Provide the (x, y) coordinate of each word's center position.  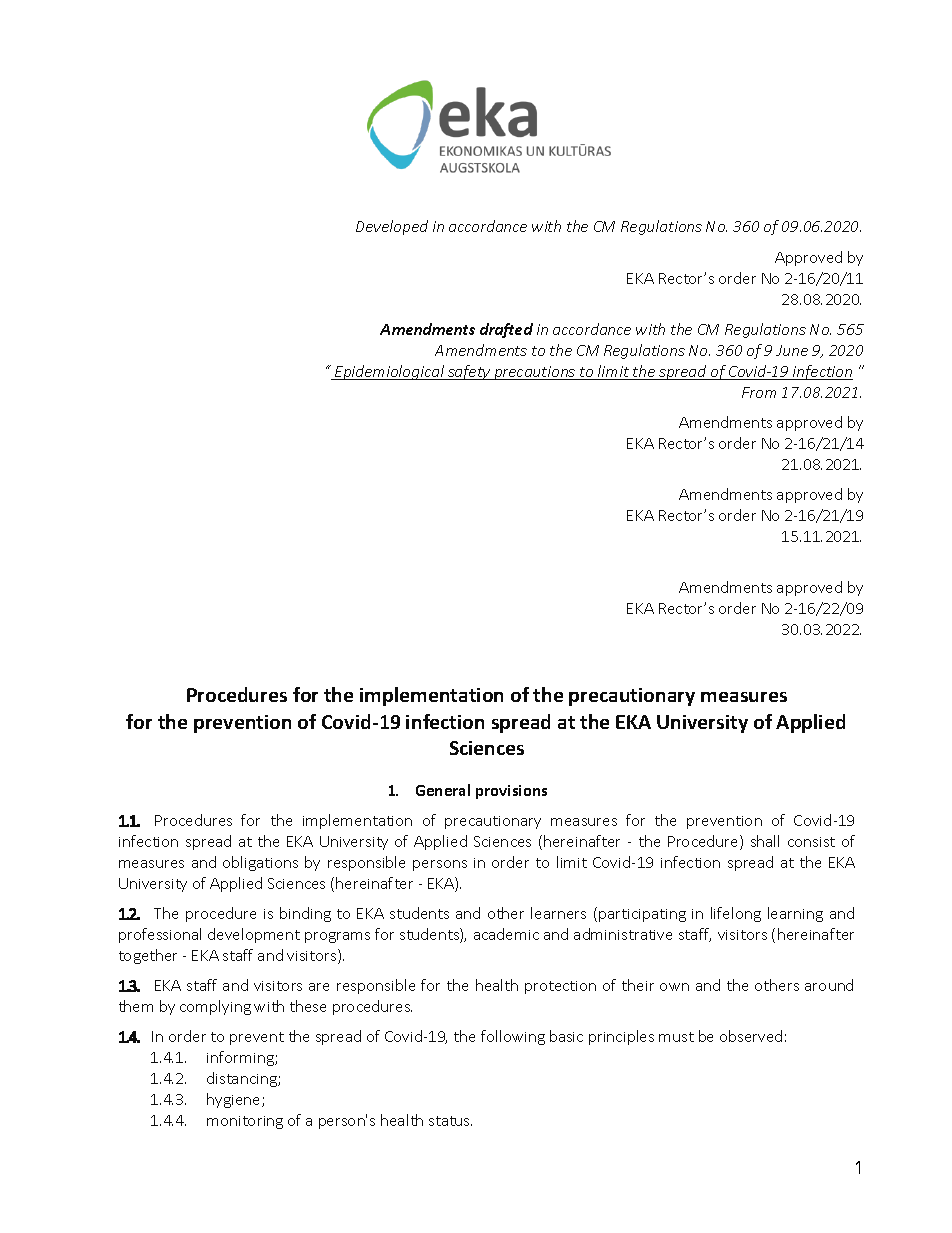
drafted (506, 330)
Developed (392, 227)
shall (765, 841)
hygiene (235, 1100)
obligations (260, 863)
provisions (511, 792)
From (759, 392)
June (792, 350)
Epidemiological (390, 372)
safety (469, 372)
